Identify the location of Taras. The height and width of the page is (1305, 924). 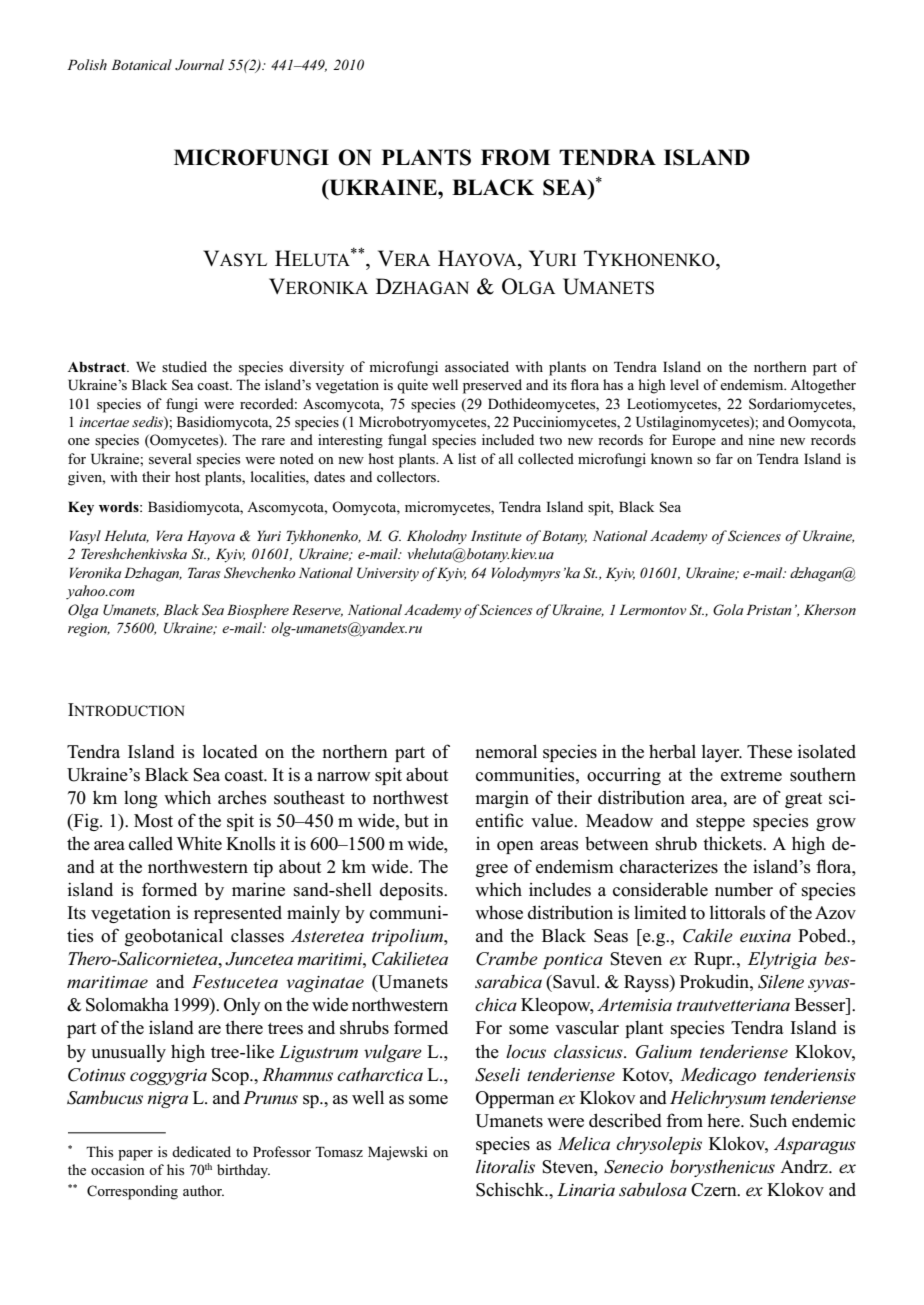
(204, 572).
